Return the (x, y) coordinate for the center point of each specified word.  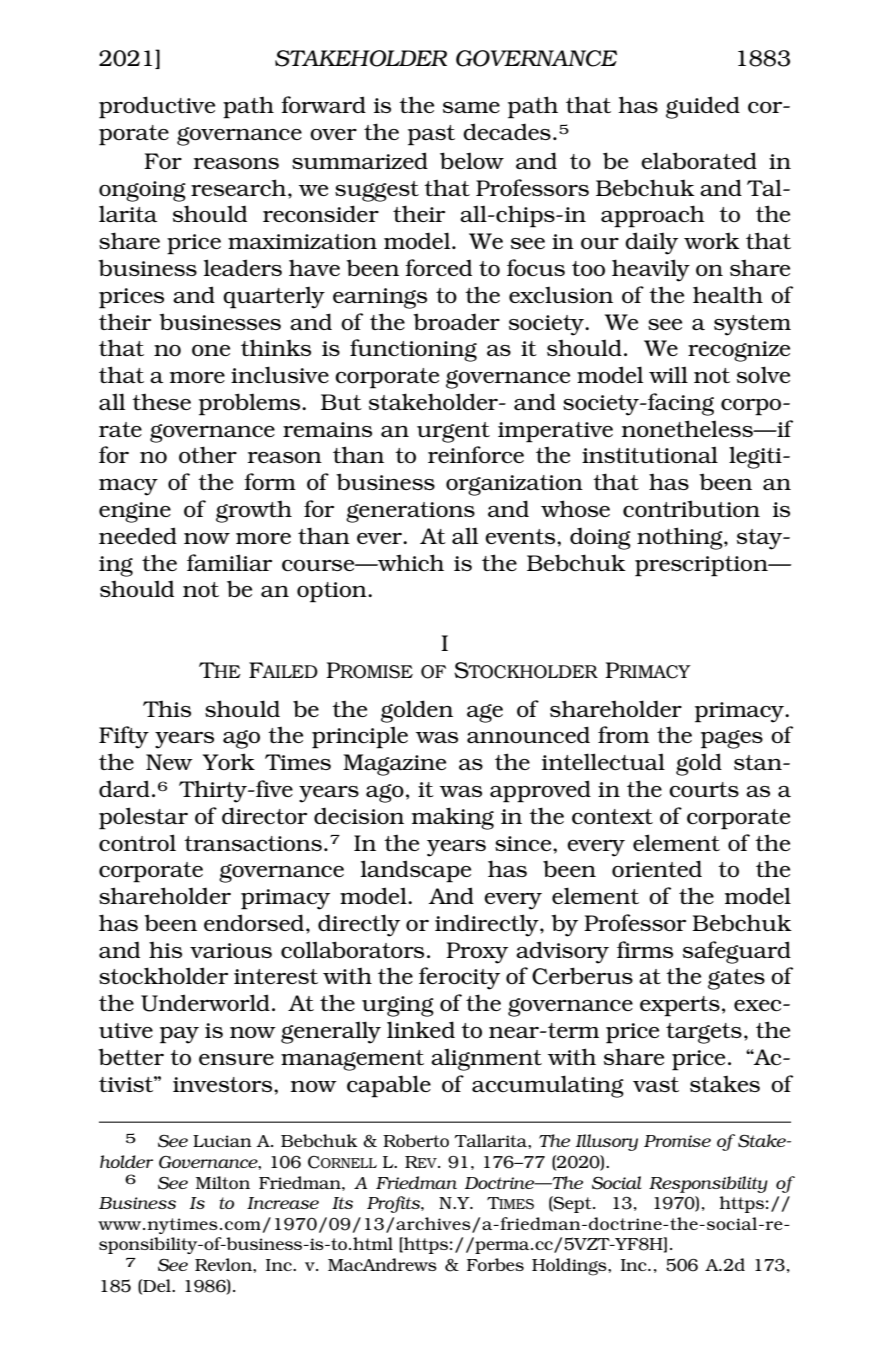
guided (703, 107)
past (431, 135)
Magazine (394, 765)
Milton (223, 1182)
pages (732, 739)
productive (157, 107)
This (167, 709)
